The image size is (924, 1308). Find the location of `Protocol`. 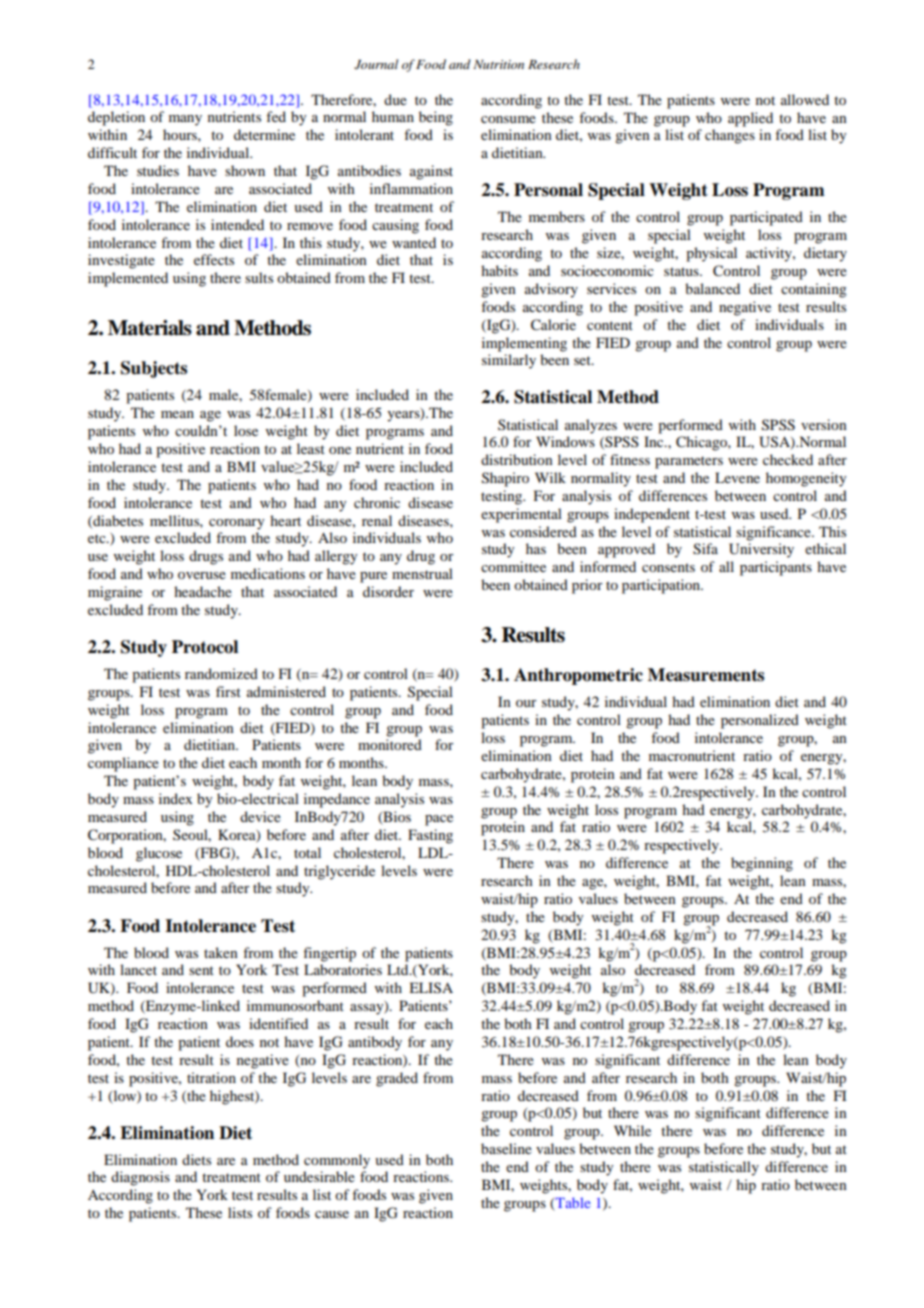

Protocol is located at coordinates (205, 647).
